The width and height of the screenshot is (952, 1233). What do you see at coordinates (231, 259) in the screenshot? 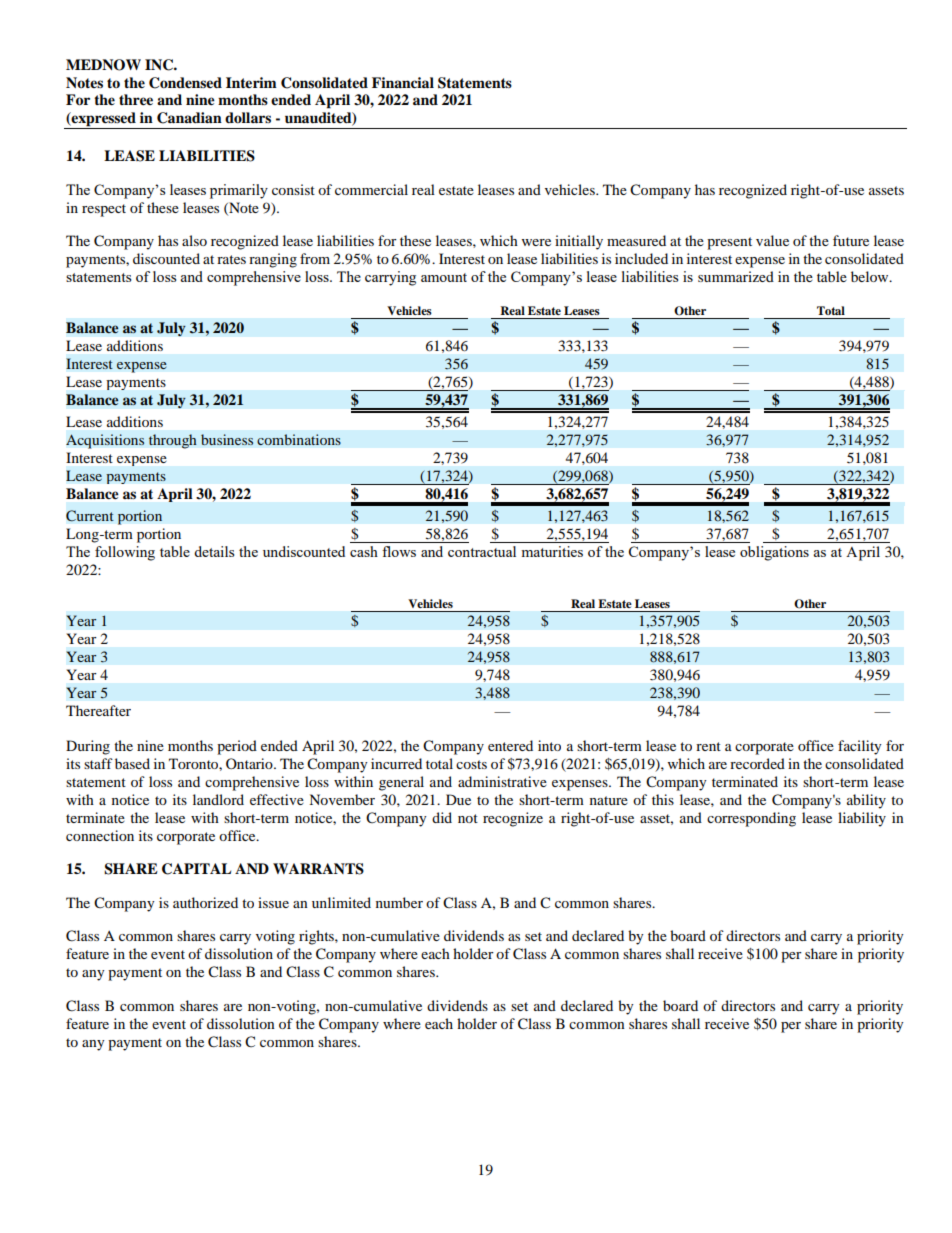
I see `rates` at bounding box center [231, 259].
